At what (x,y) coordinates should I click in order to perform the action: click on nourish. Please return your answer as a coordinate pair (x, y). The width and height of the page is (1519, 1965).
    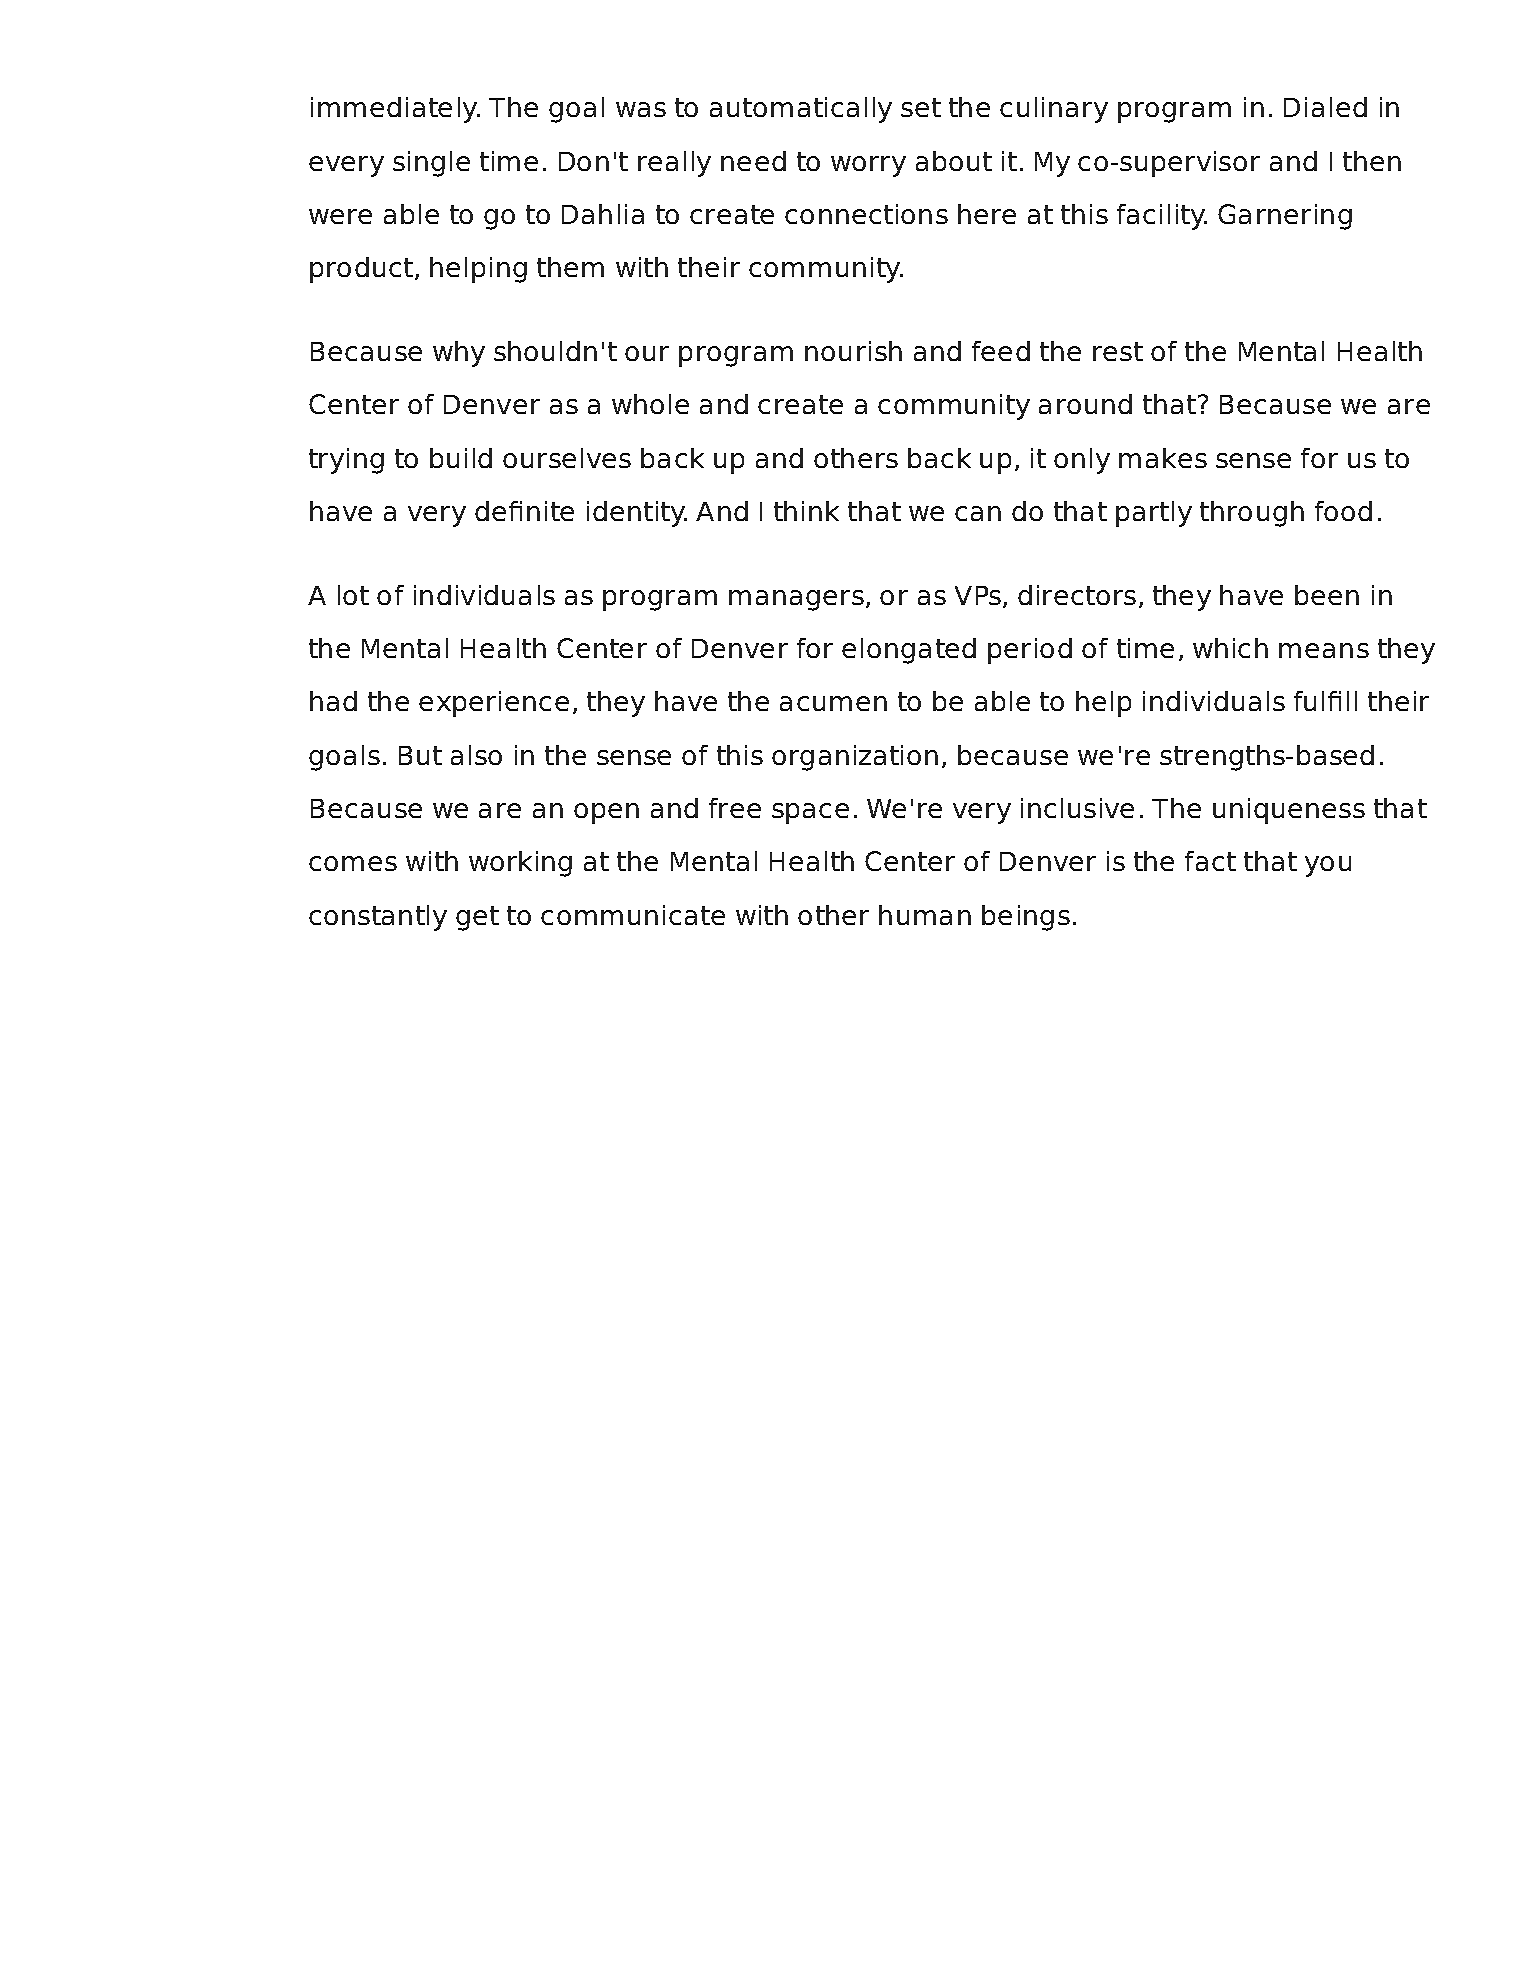
    Looking at the image, I should click on (853, 351).
